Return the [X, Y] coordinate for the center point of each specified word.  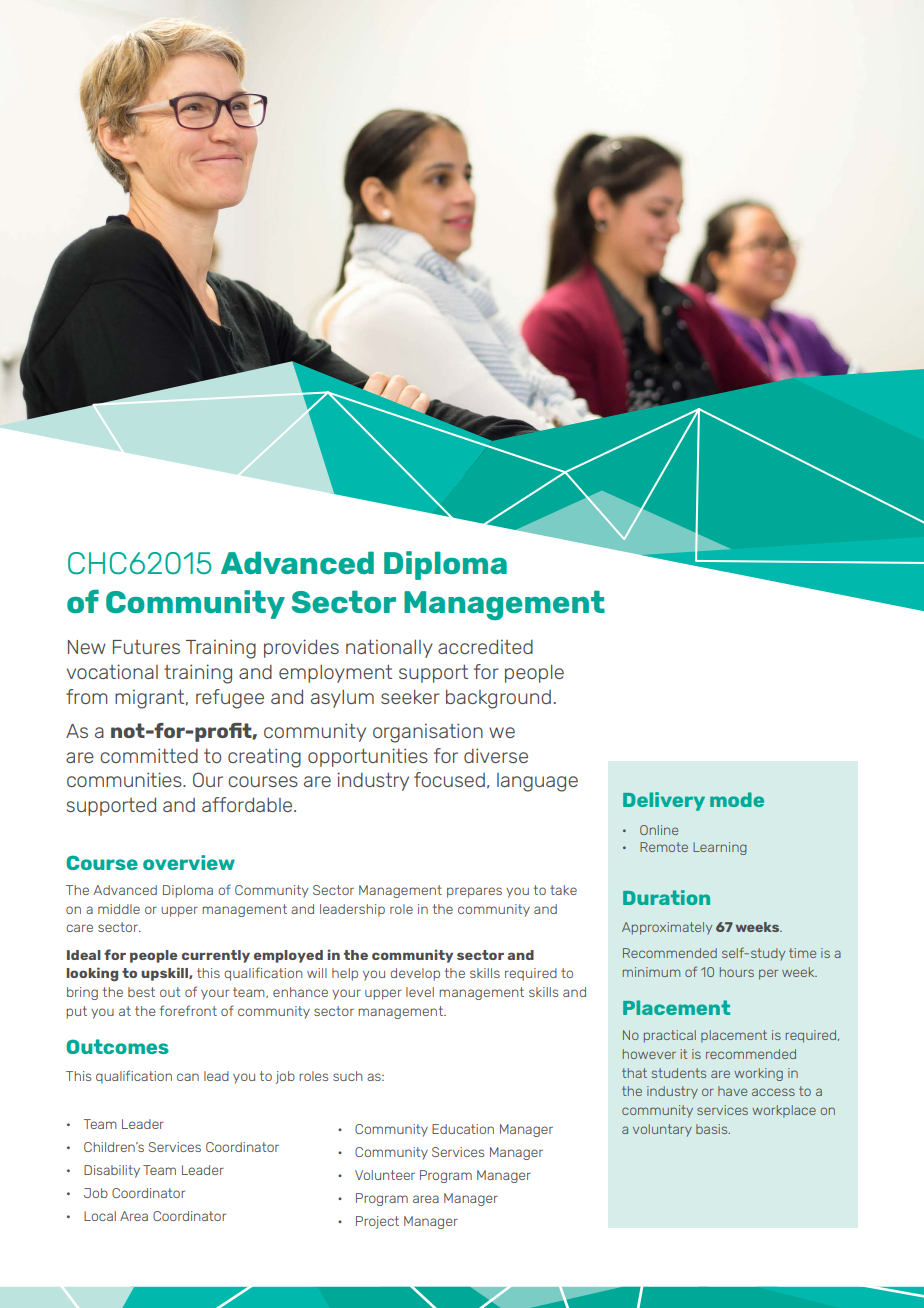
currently [216, 956]
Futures [146, 647]
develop [415, 974]
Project [377, 1222]
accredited [485, 646]
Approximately [667, 928]
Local [100, 1216]
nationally [389, 648]
